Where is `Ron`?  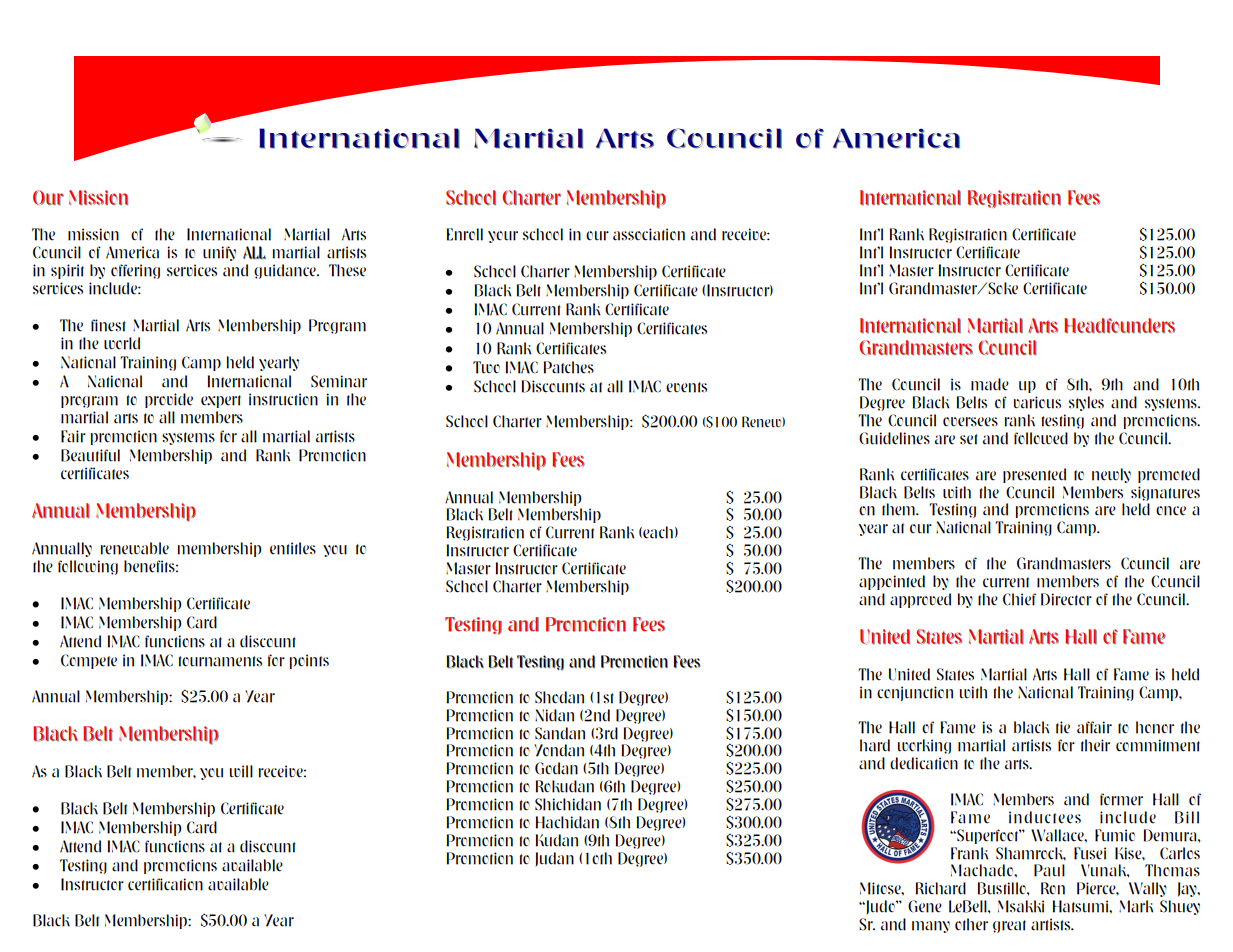 Ron is located at coordinates (1053, 888).
